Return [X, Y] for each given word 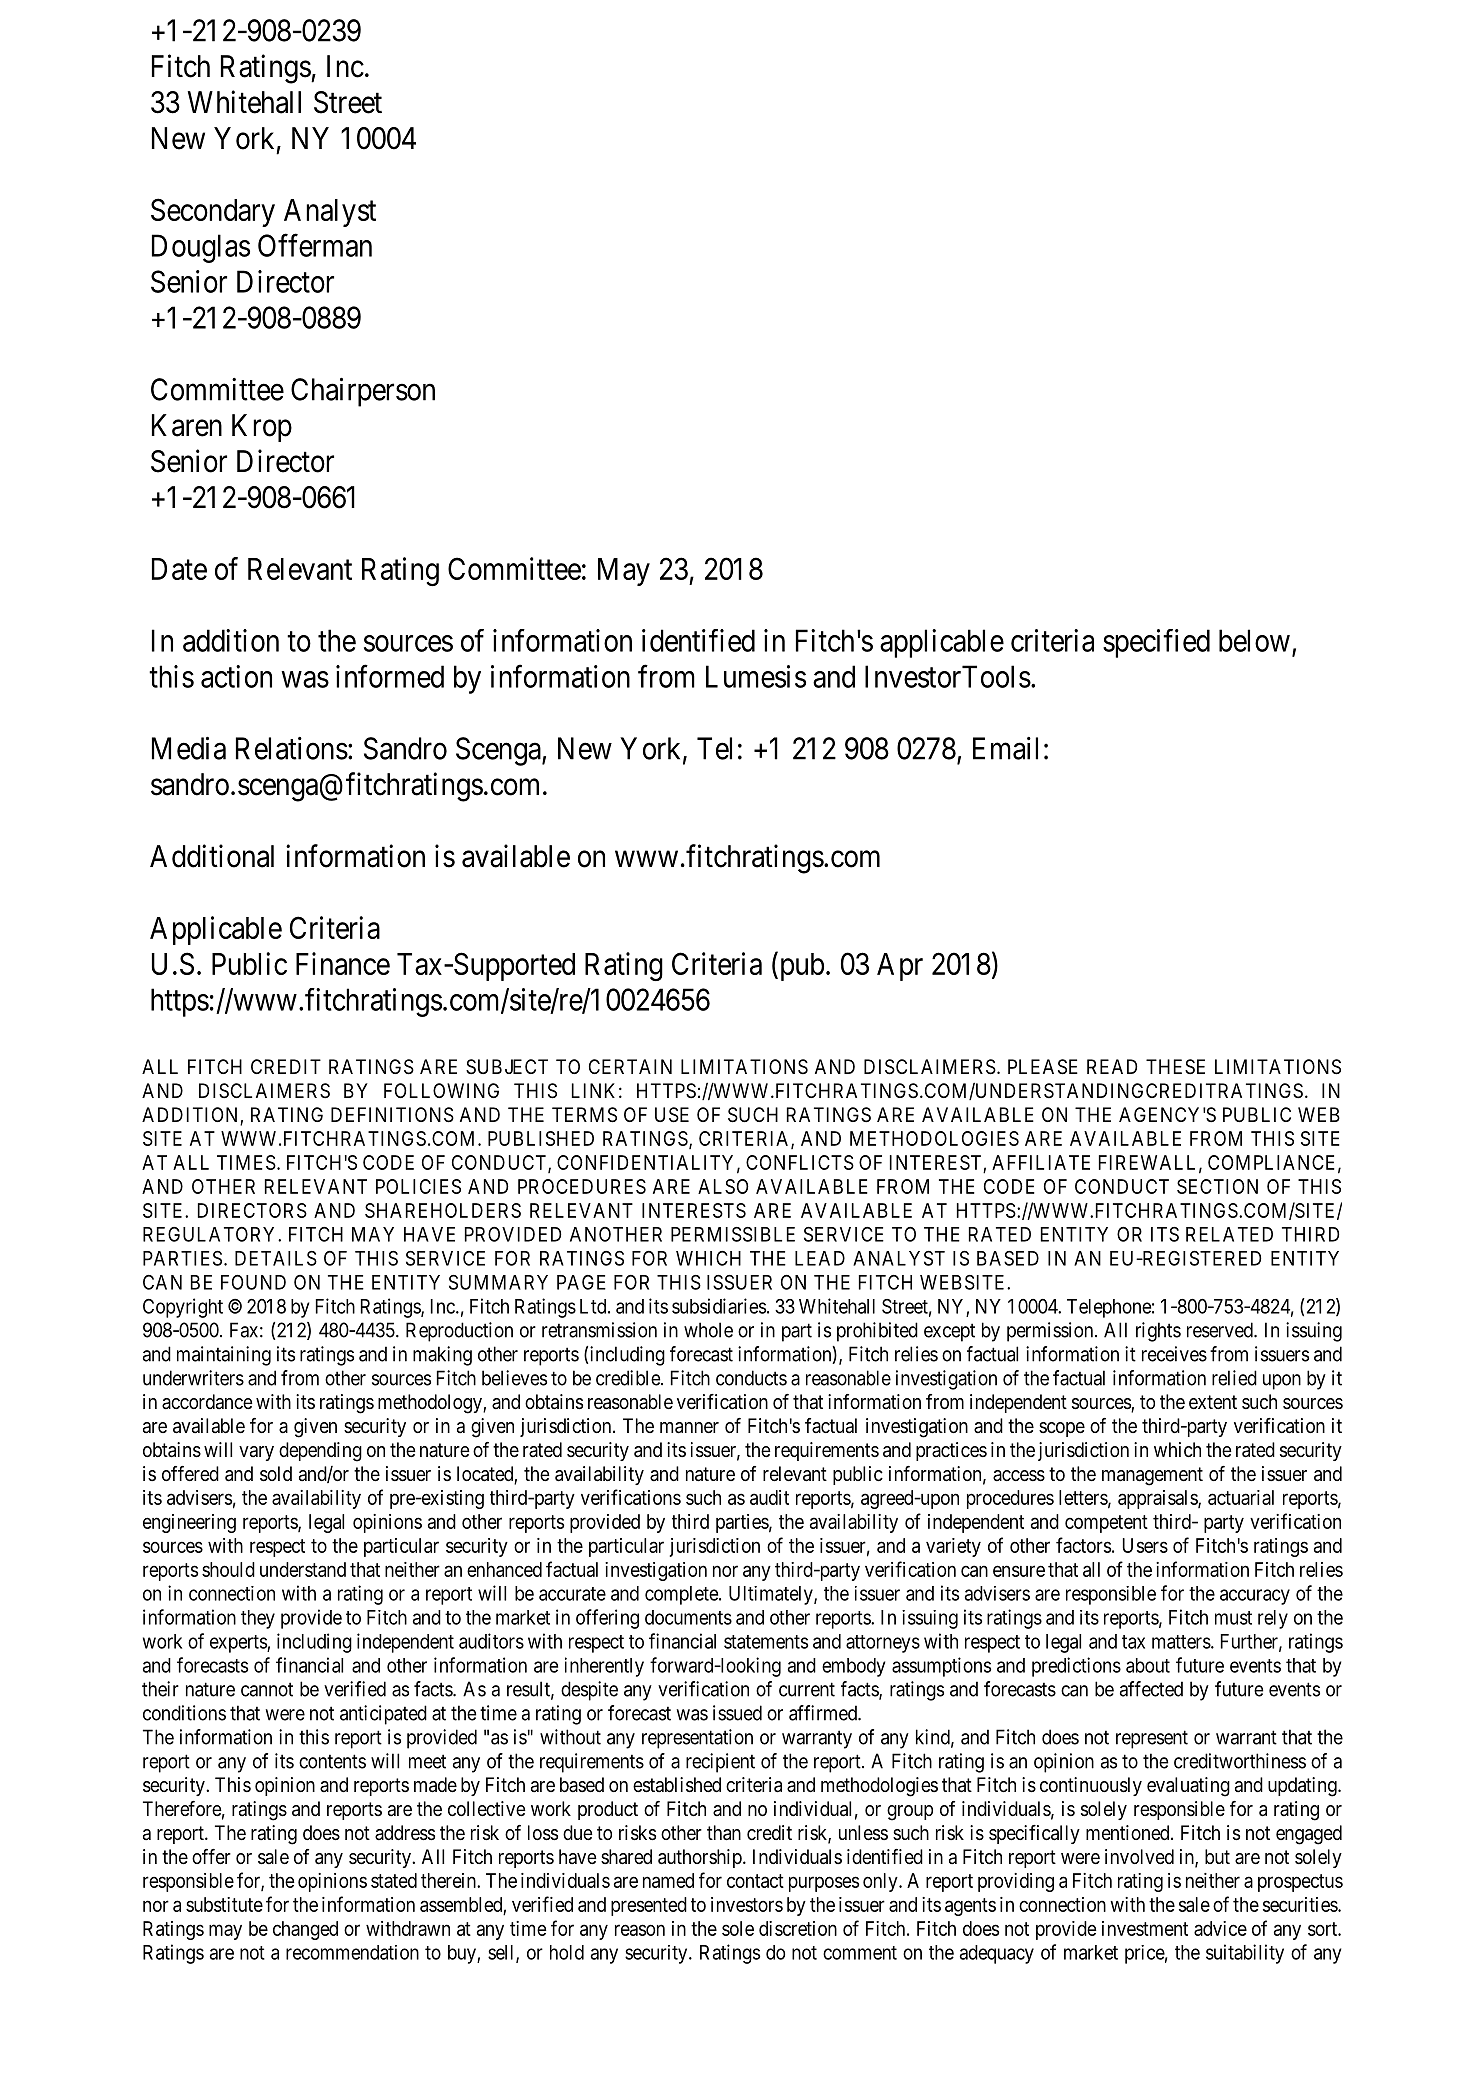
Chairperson [363, 392]
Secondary [213, 212]
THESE [1175, 1067]
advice [1220, 1928]
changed [305, 1930]
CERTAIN [630, 1066]
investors [747, 1904]
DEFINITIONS [392, 1115]
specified [1156, 643]
